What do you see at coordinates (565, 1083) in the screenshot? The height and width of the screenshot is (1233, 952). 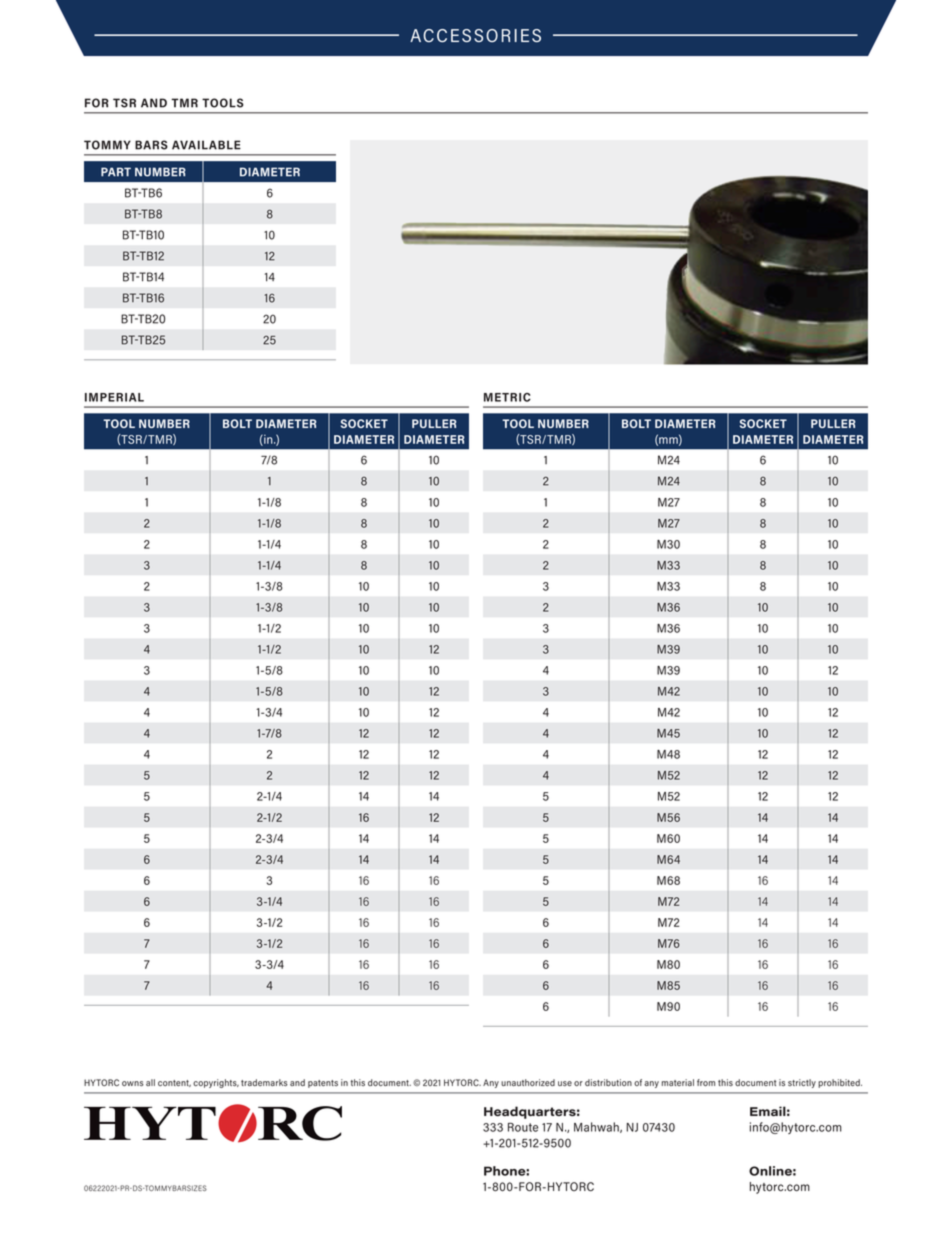 I see `use` at bounding box center [565, 1083].
